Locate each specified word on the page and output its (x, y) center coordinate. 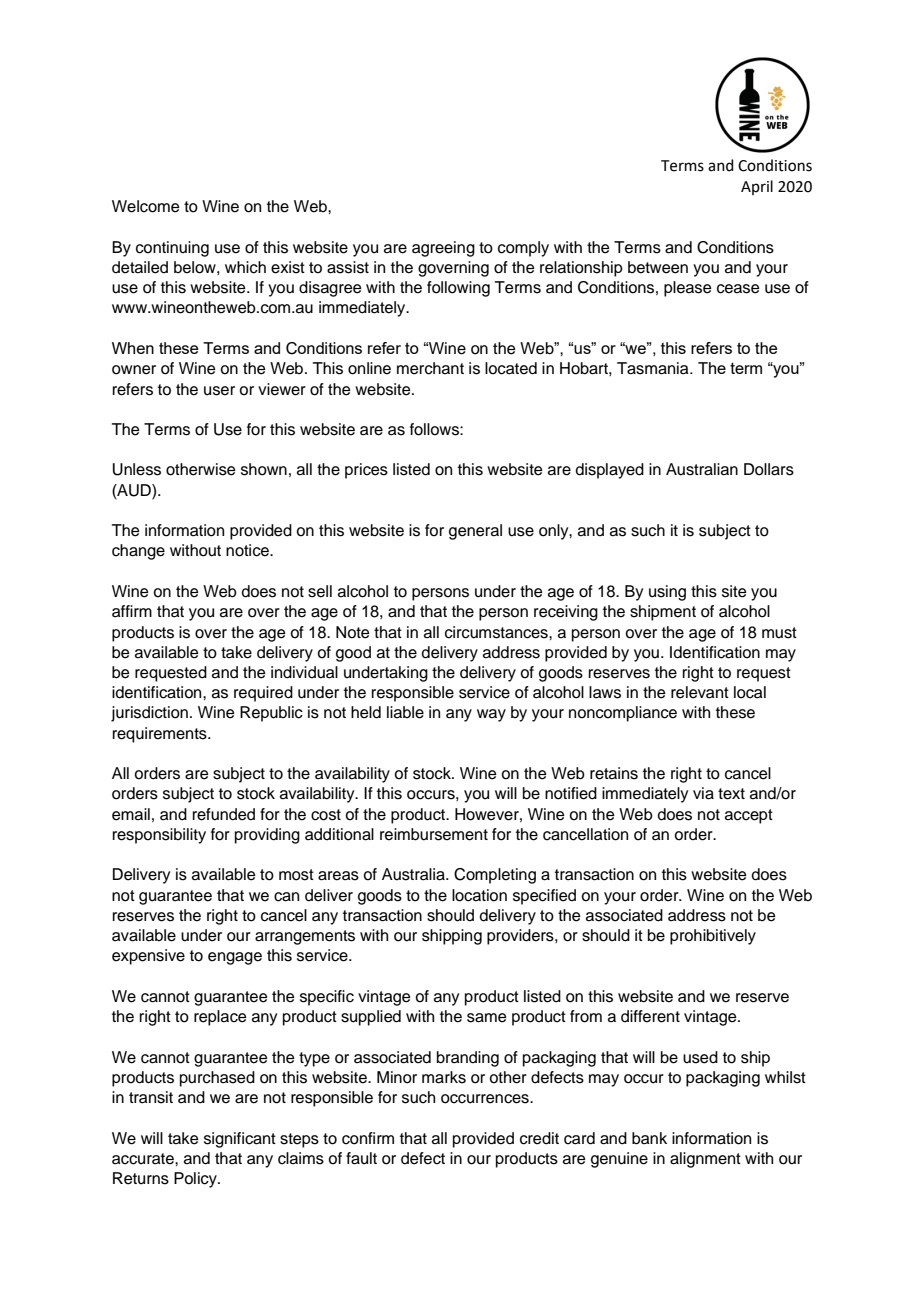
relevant (700, 692)
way (491, 715)
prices (366, 471)
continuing (172, 249)
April (757, 187)
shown (264, 469)
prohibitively (713, 937)
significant (240, 1140)
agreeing (443, 249)
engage (235, 958)
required (263, 694)
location (479, 895)
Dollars (769, 469)
